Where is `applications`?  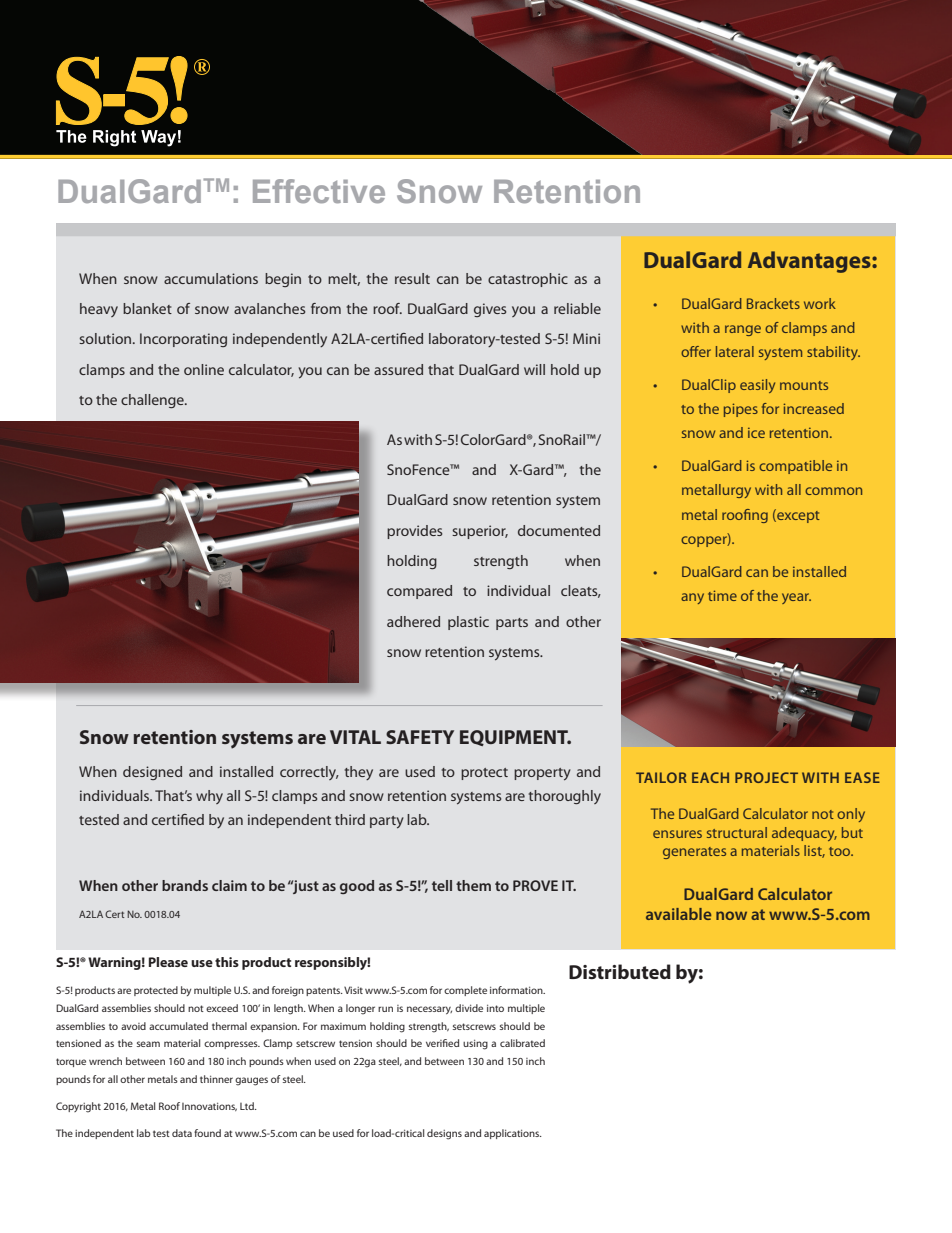 applications is located at coordinates (513, 1134).
